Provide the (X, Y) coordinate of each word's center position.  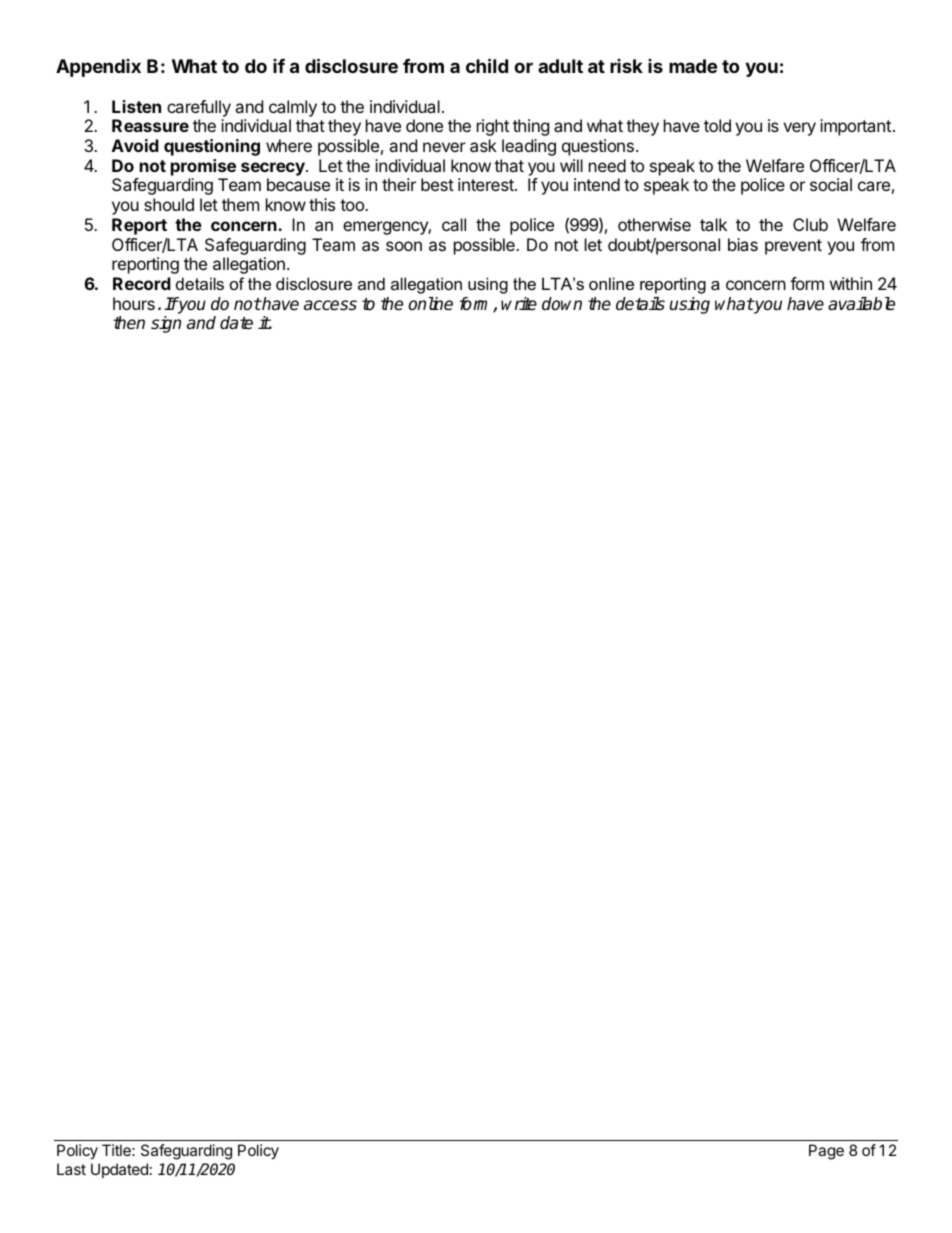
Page (826, 1152)
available (861, 304)
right (493, 127)
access (330, 305)
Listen (136, 106)
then (129, 322)
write (519, 304)
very (799, 129)
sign (166, 324)
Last (71, 1169)
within (851, 283)
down (562, 303)
